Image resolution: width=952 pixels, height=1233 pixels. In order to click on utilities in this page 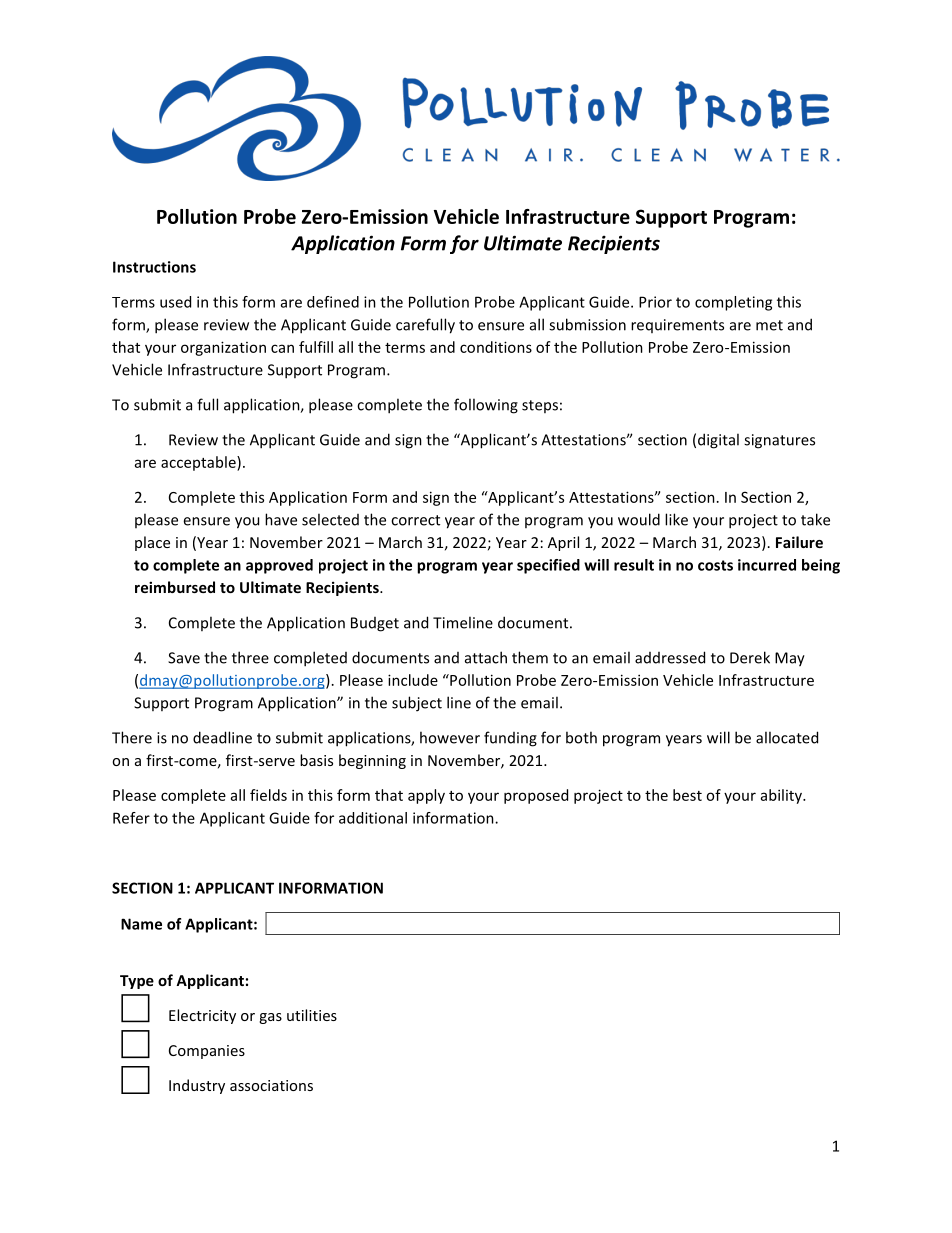, I will do `click(312, 1015)`.
